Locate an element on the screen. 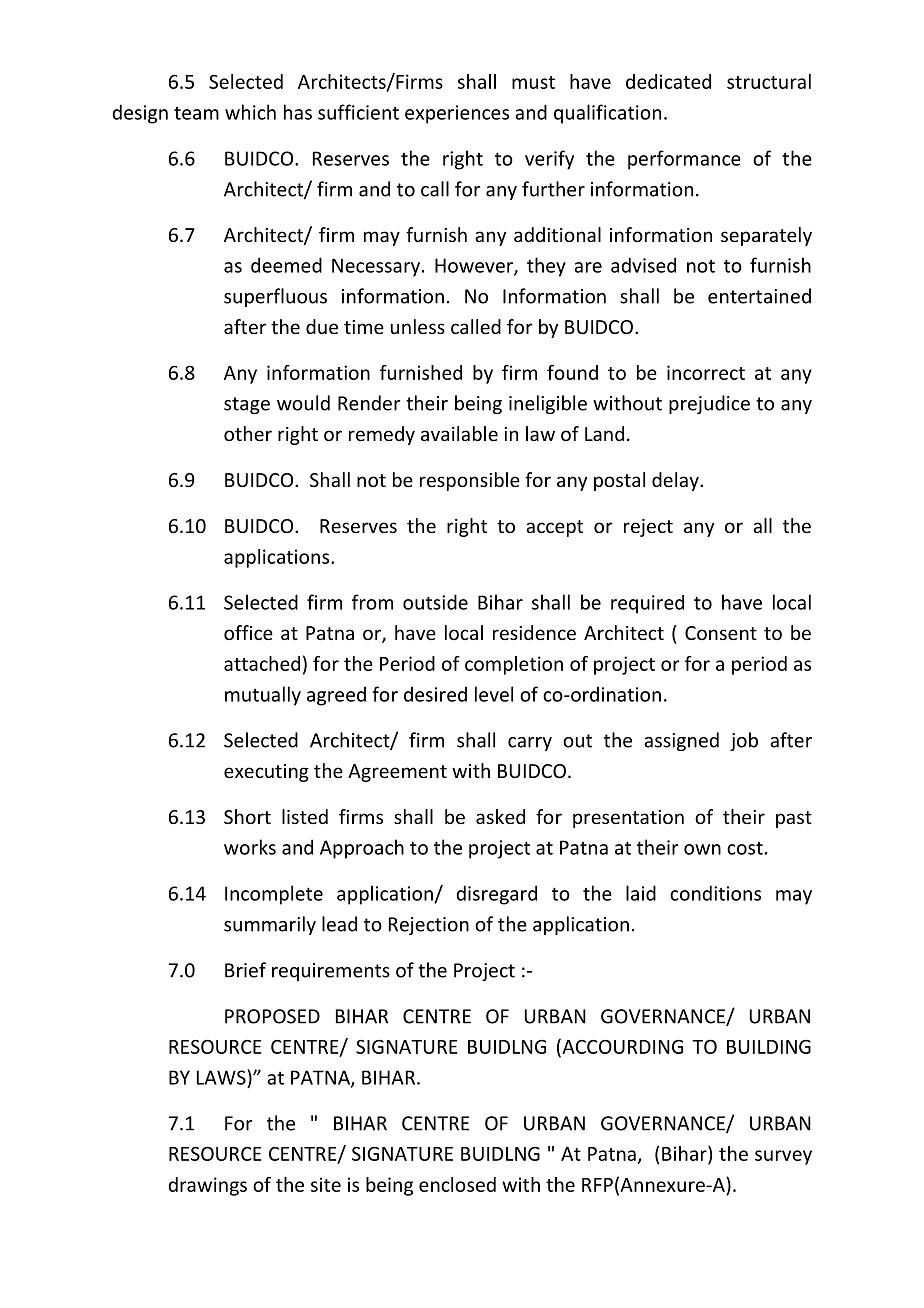 Image resolution: width=924 pixels, height=1308 pixels. experiences is located at coordinates (457, 114).
